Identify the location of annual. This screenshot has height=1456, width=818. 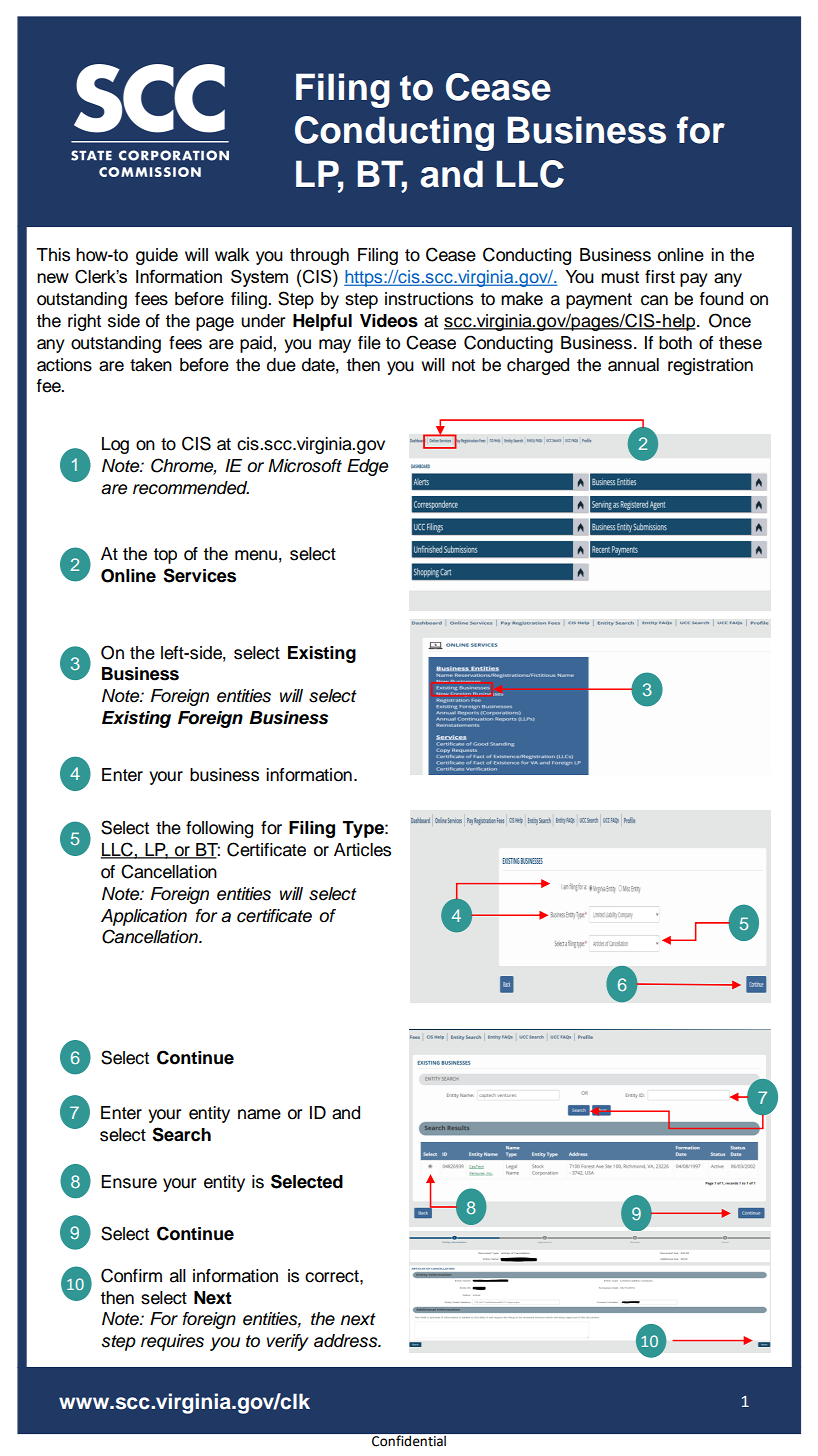
(633, 365).
